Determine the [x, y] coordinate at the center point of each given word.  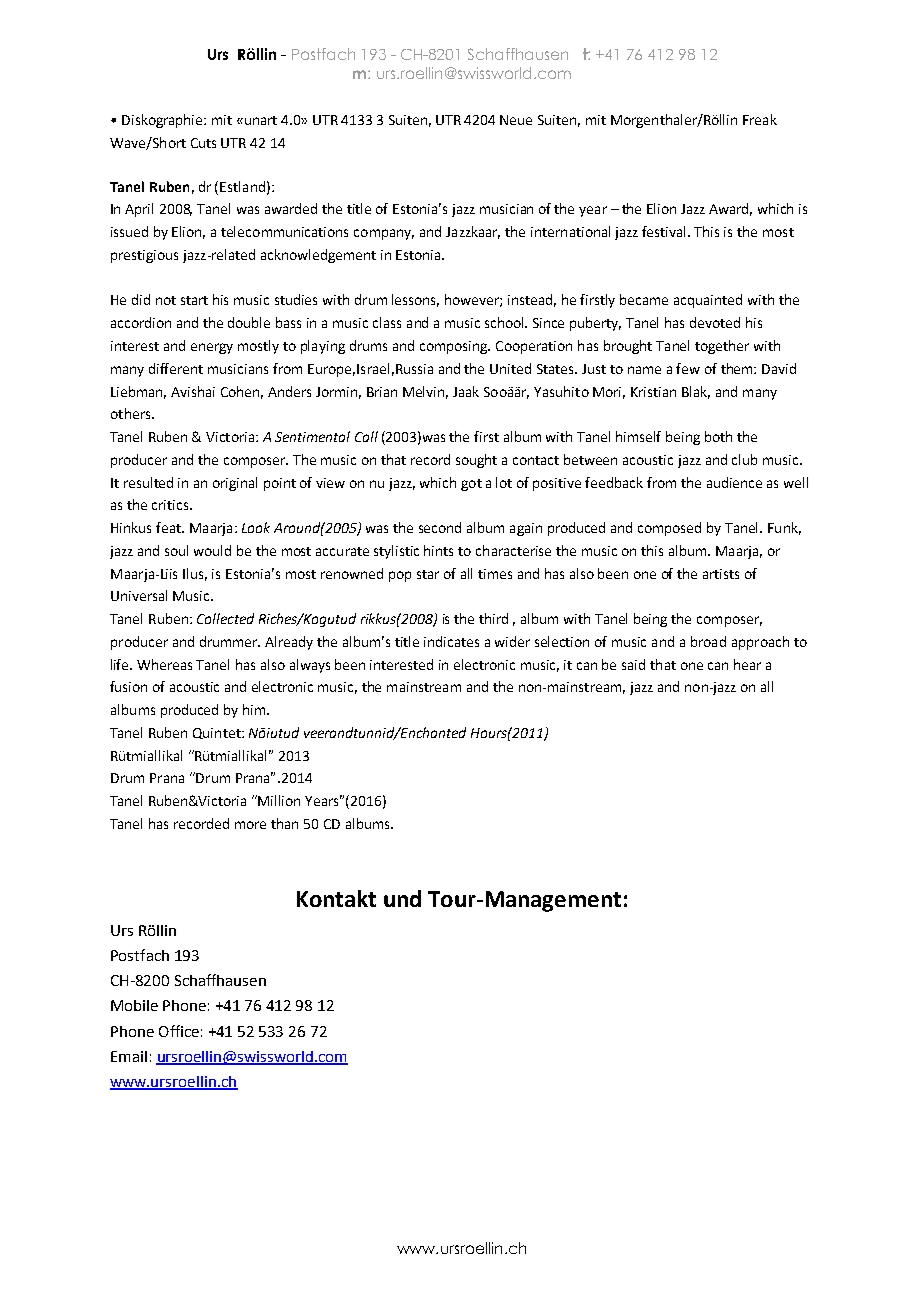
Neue [516, 120]
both [718, 436]
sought [476, 461]
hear [747, 664]
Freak [760, 119]
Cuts [203, 143]
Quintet [218, 733]
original [235, 484]
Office [179, 1031]
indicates [451, 641]
